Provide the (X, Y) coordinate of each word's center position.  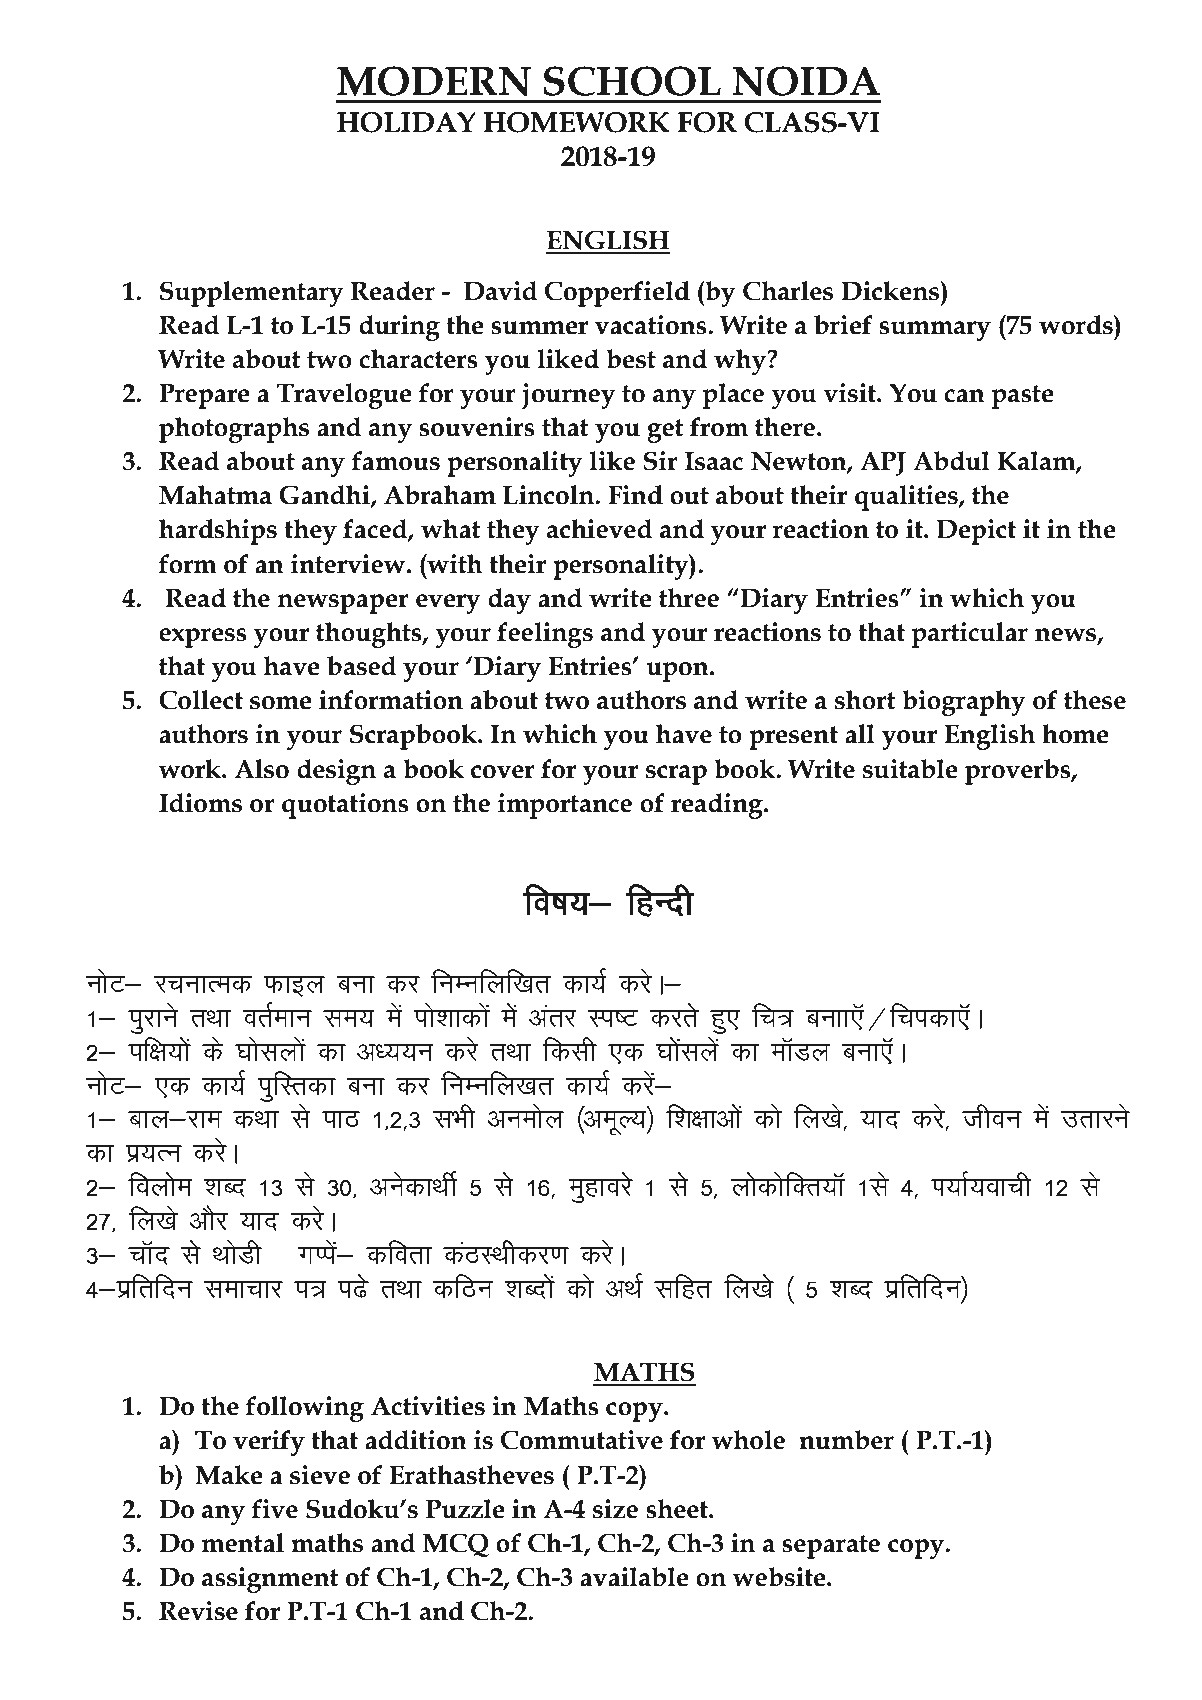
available (634, 1577)
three (689, 598)
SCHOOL (632, 81)
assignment (270, 1580)
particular (970, 635)
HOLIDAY (406, 122)
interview (349, 564)
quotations (345, 806)
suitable (910, 769)
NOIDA (806, 81)
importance (565, 806)
